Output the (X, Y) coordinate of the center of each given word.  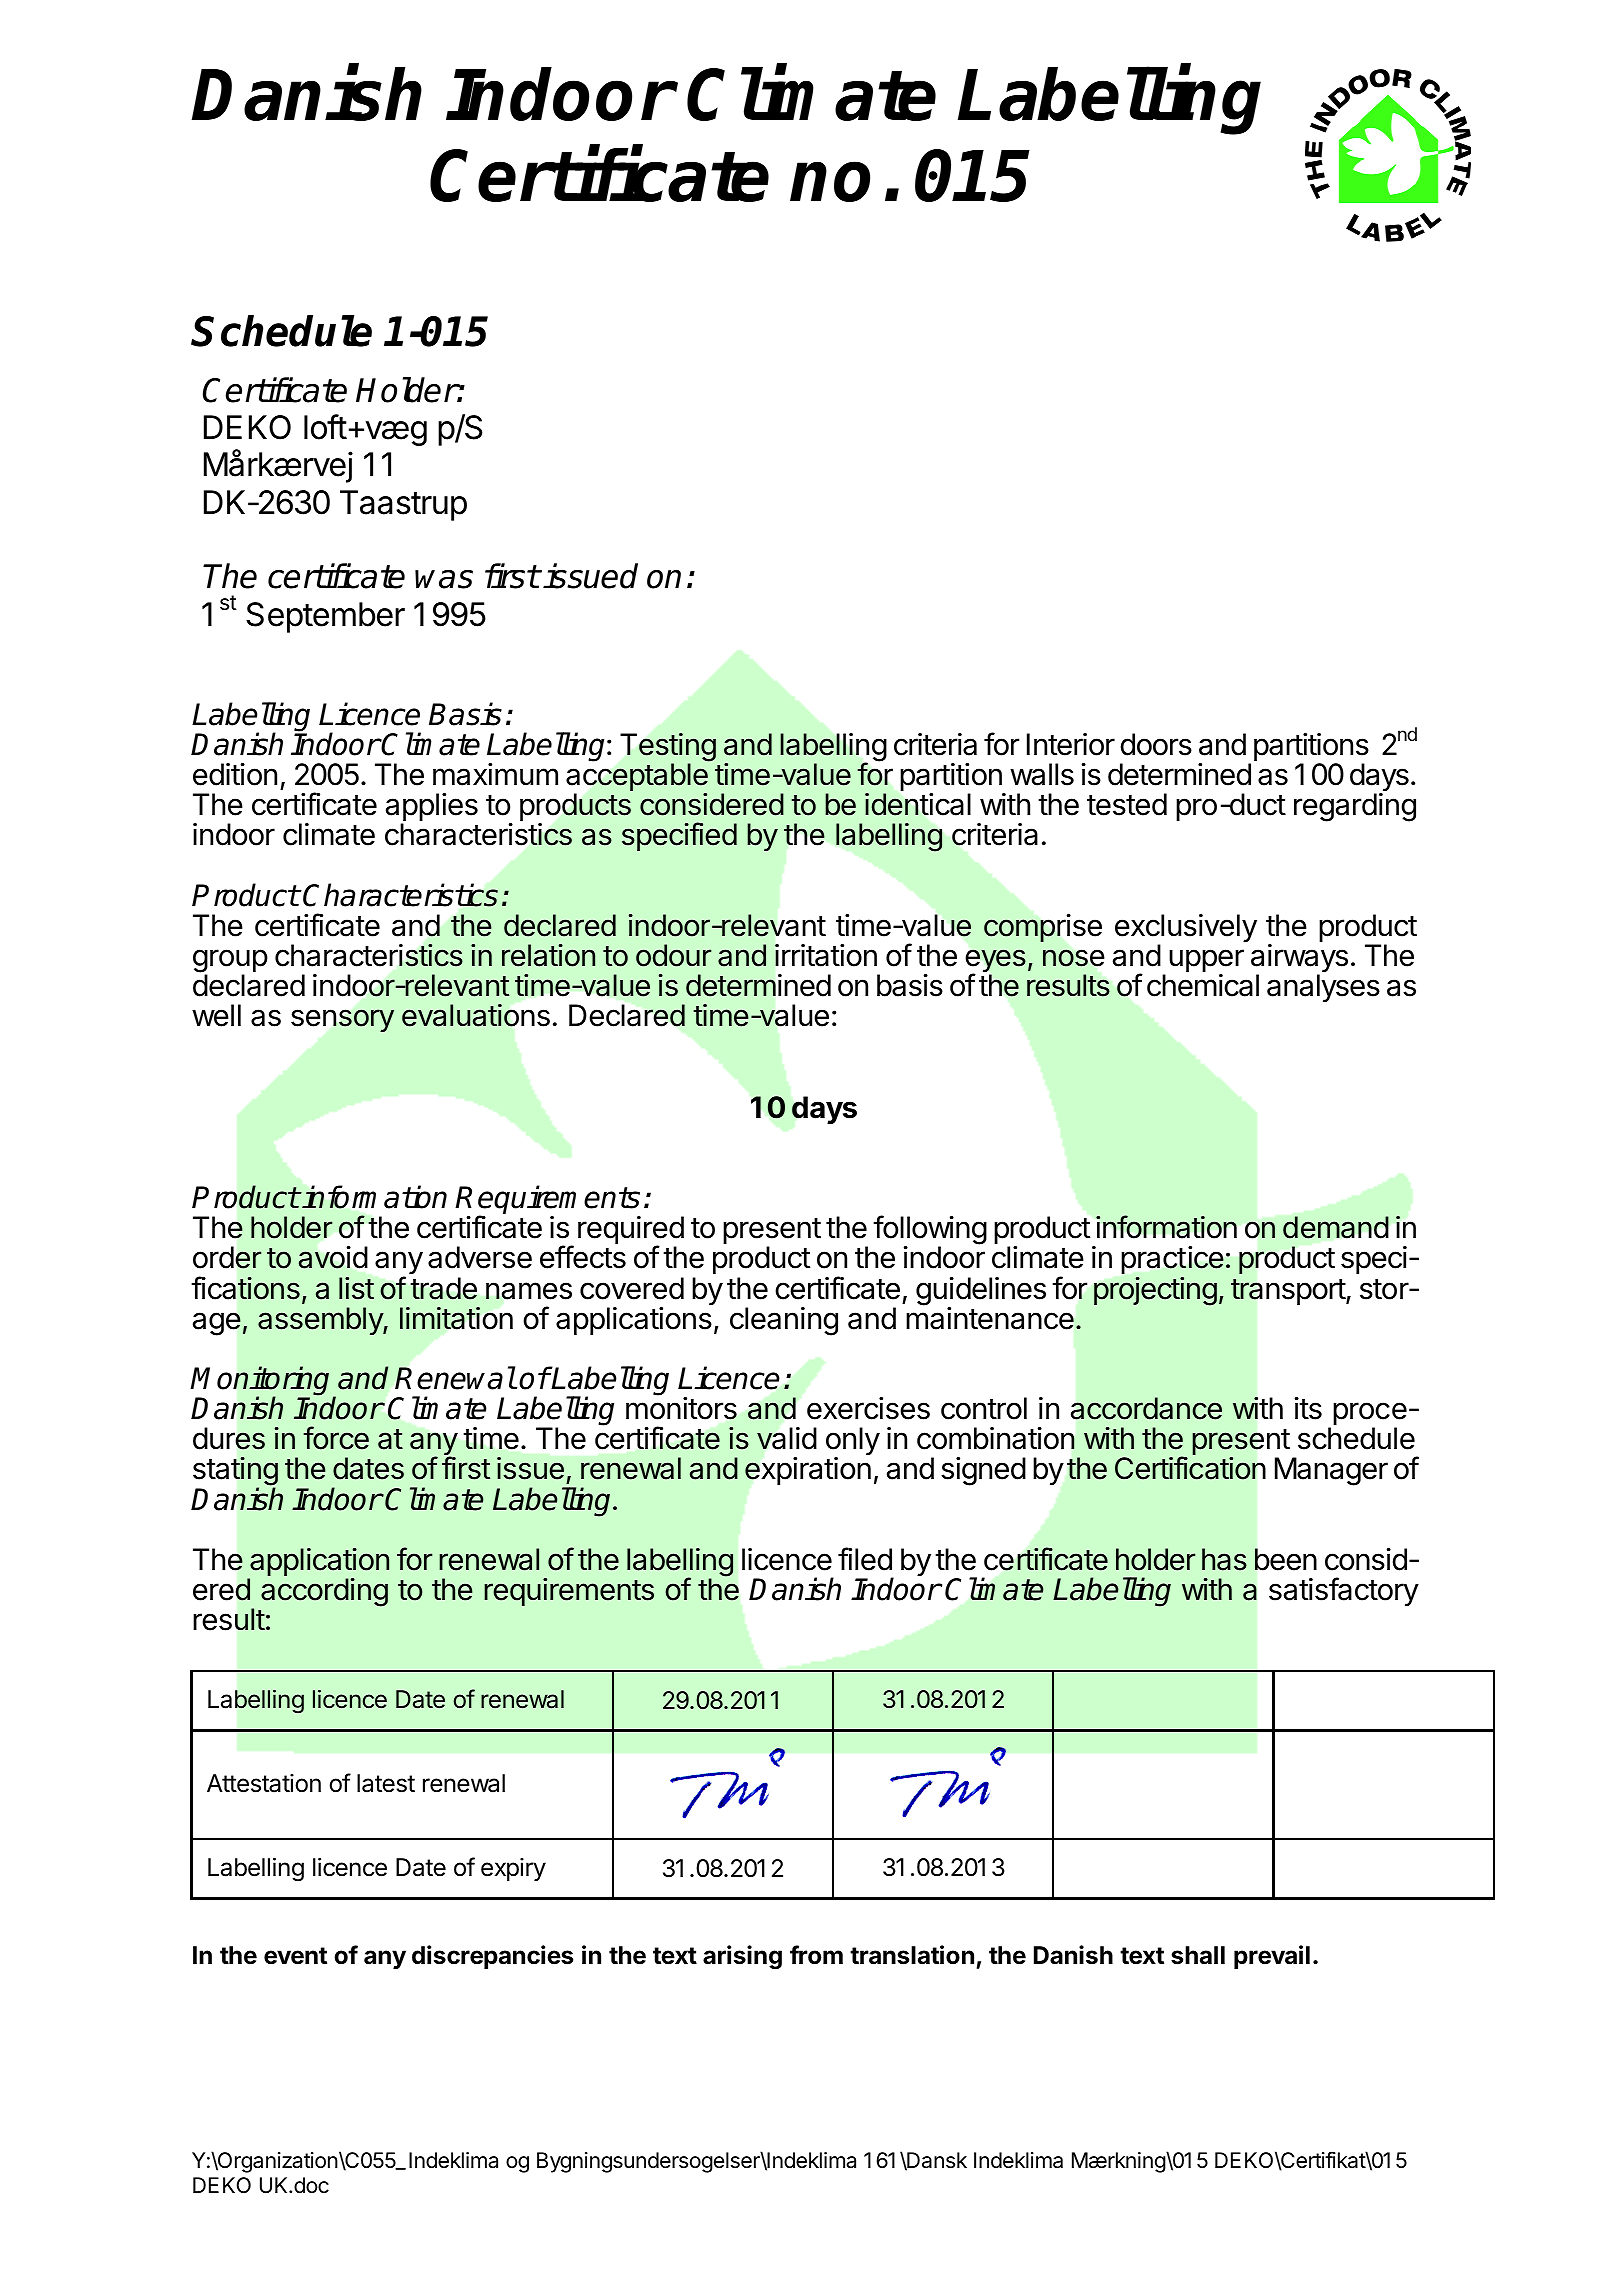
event (295, 1956)
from (816, 1955)
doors (1156, 744)
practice (1173, 1262)
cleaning (784, 1321)
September (325, 617)
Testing (668, 748)
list (356, 1288)
